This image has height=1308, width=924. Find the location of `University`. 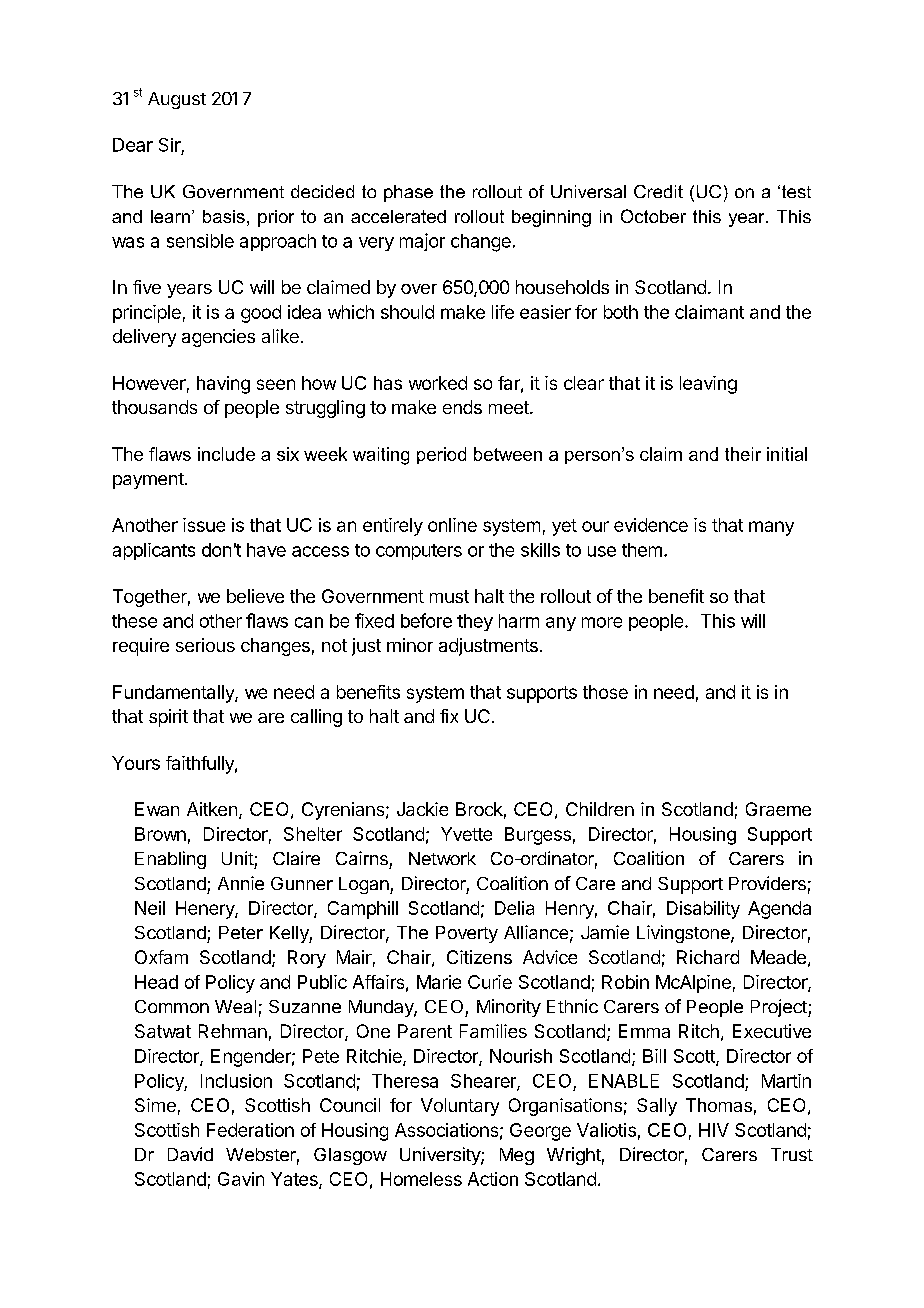

University is located at coordinates (441, 1156).
